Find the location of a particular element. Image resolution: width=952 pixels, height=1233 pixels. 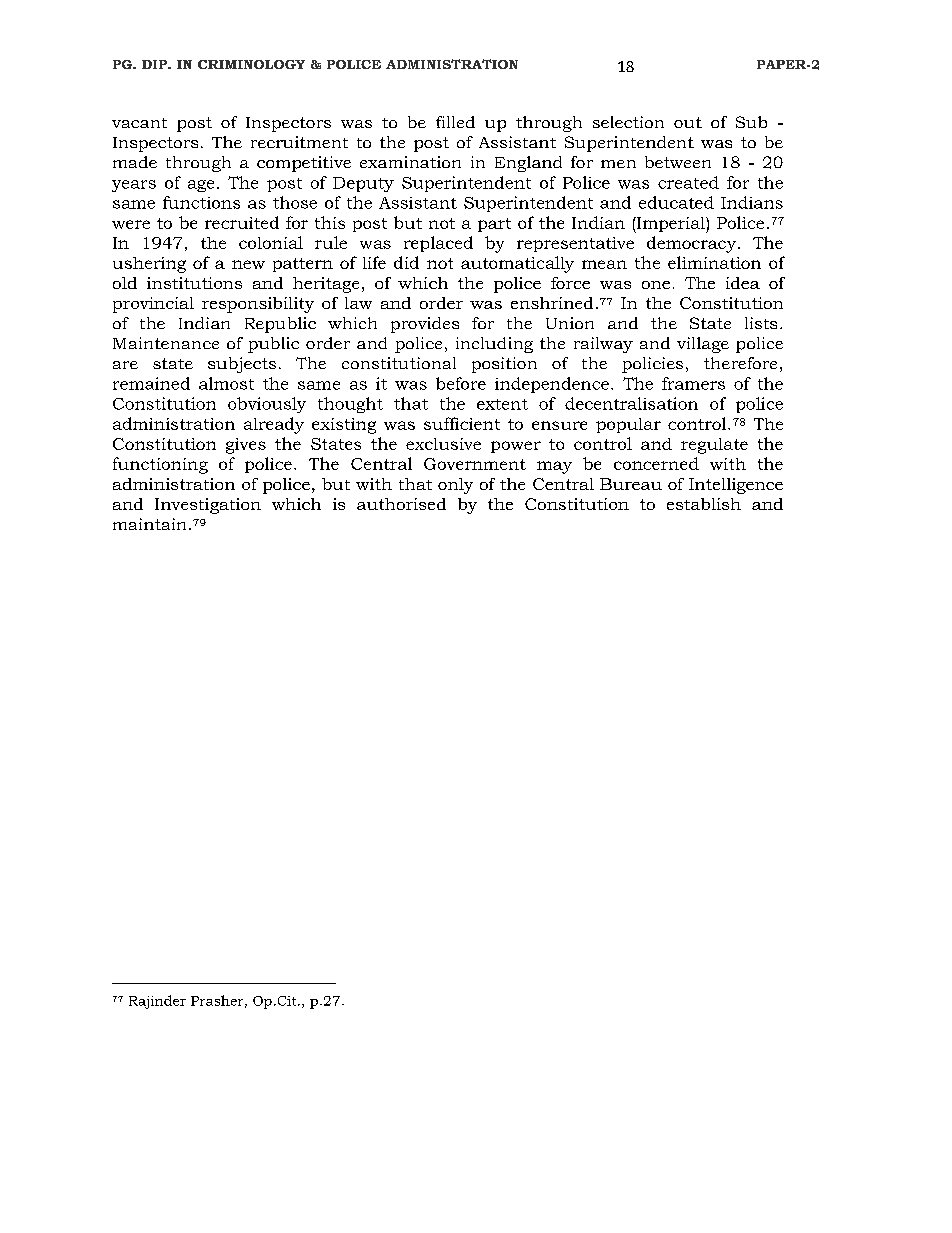

Maintenance is located at coordinates (166, 343).
